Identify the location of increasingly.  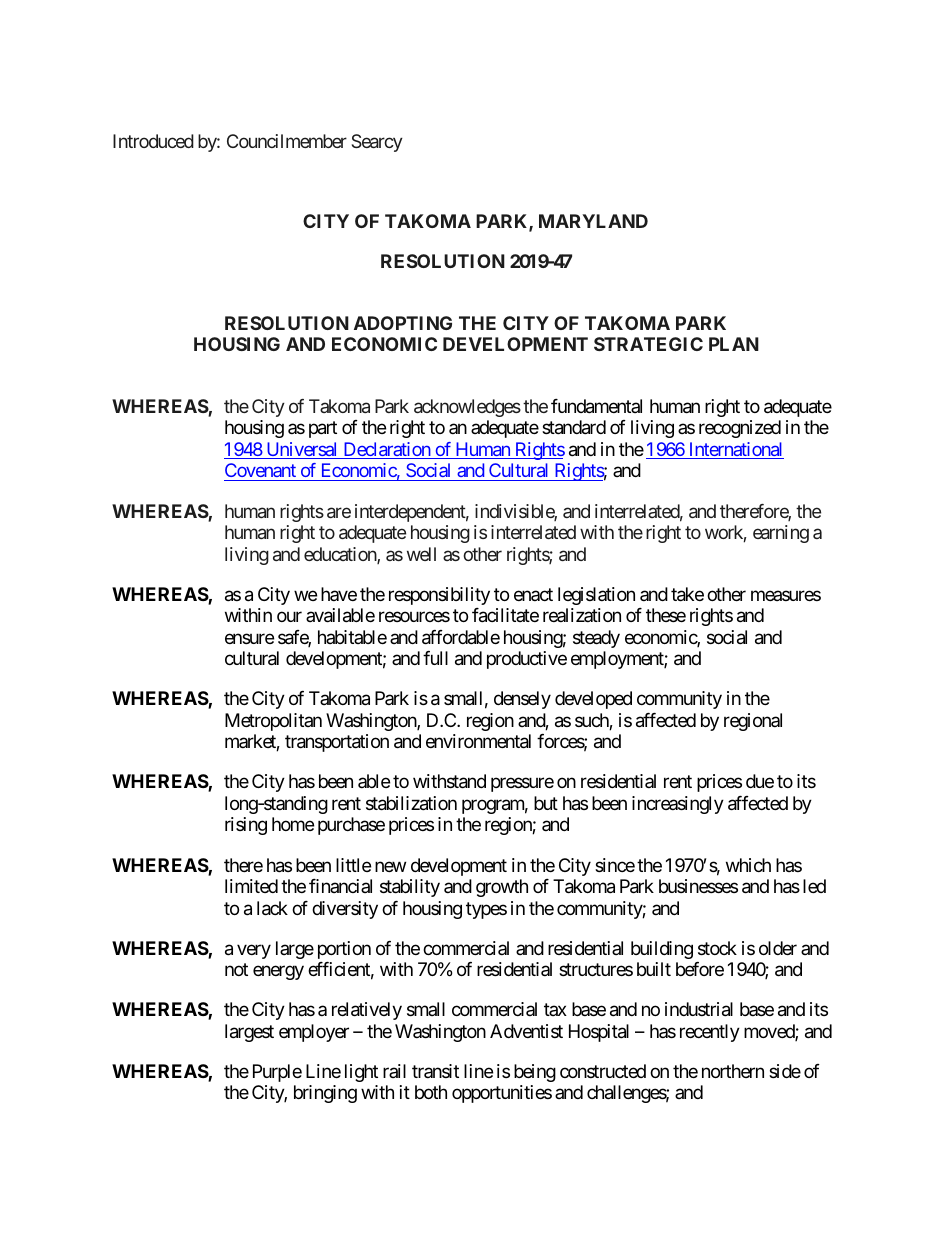
(678, 805).
